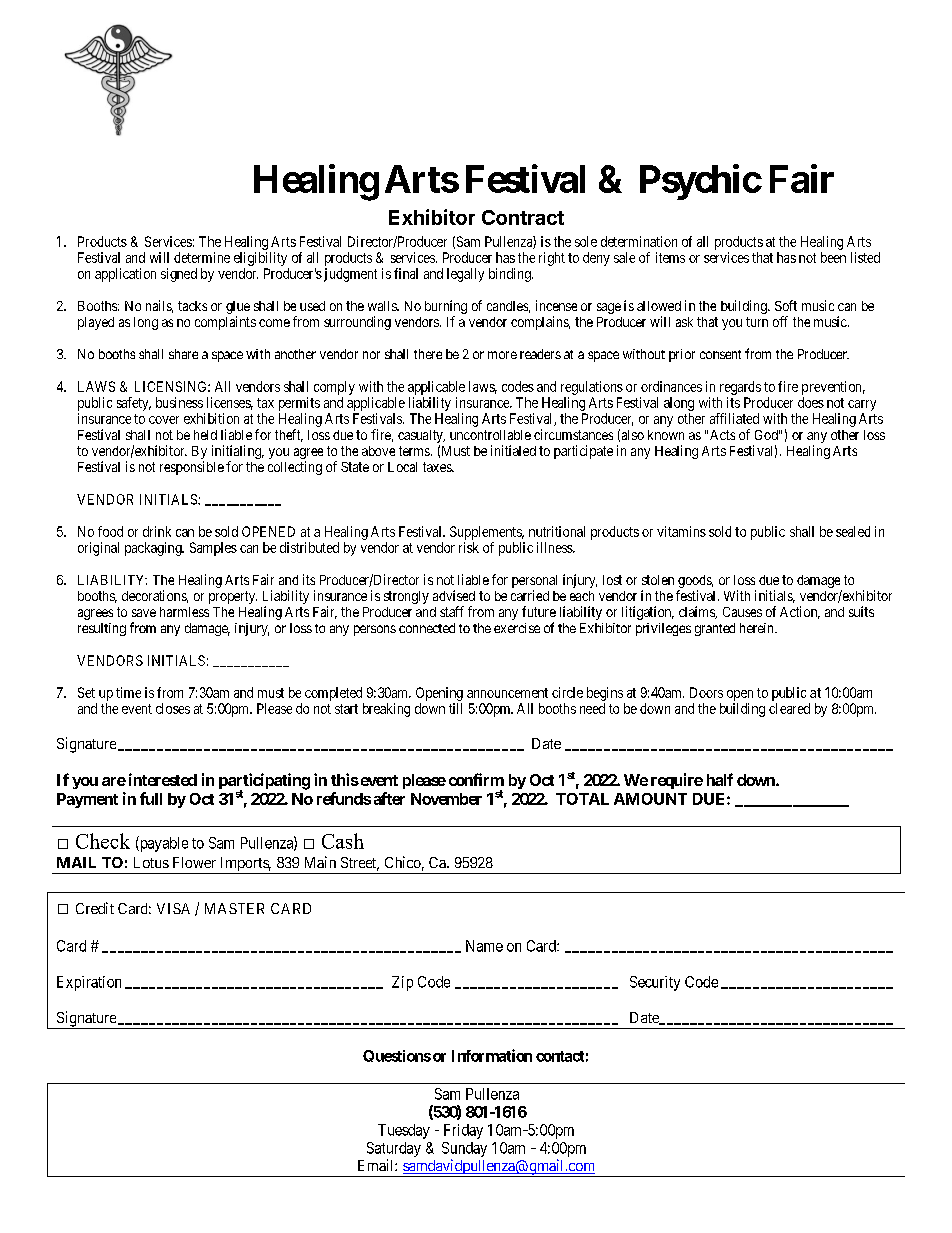  What do you see at coordinates (463, 1131) in the document?
I see `Friday` at bounding box center [463, 1131].
